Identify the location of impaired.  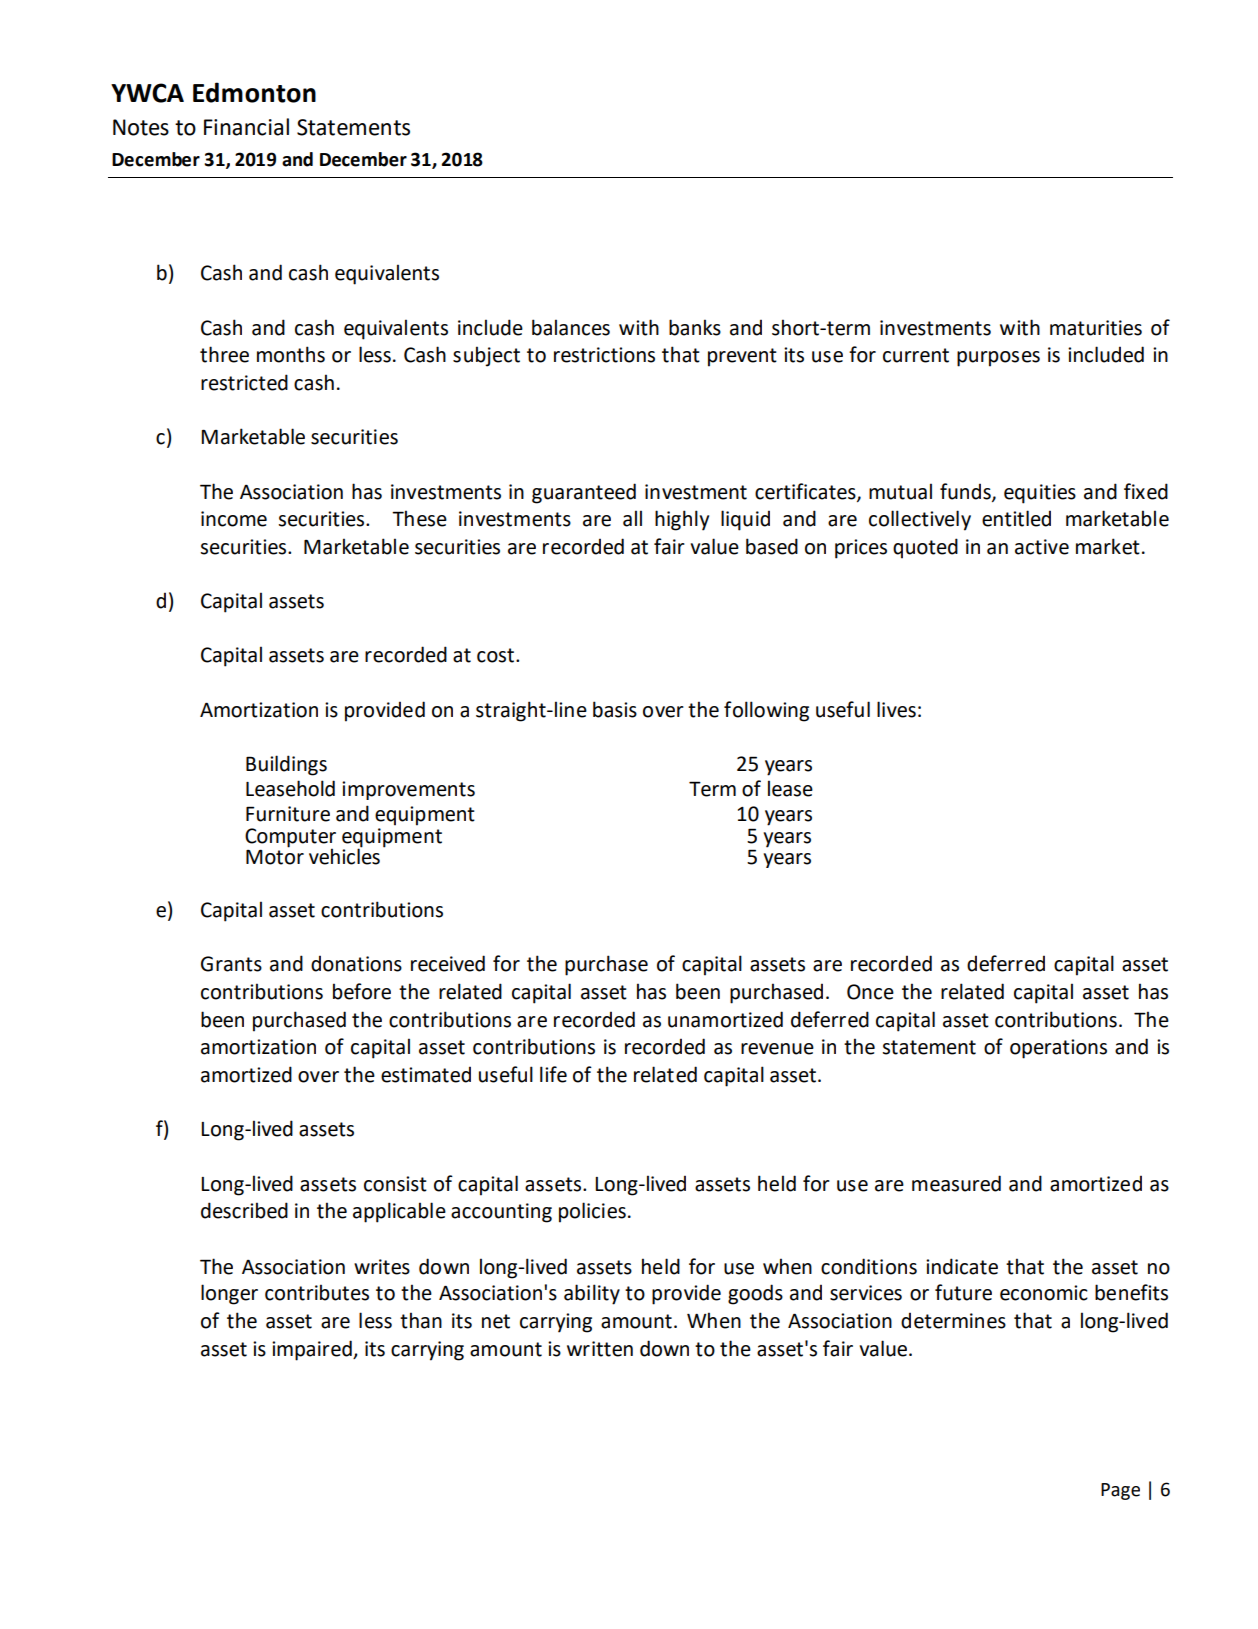
(313, 1350).
